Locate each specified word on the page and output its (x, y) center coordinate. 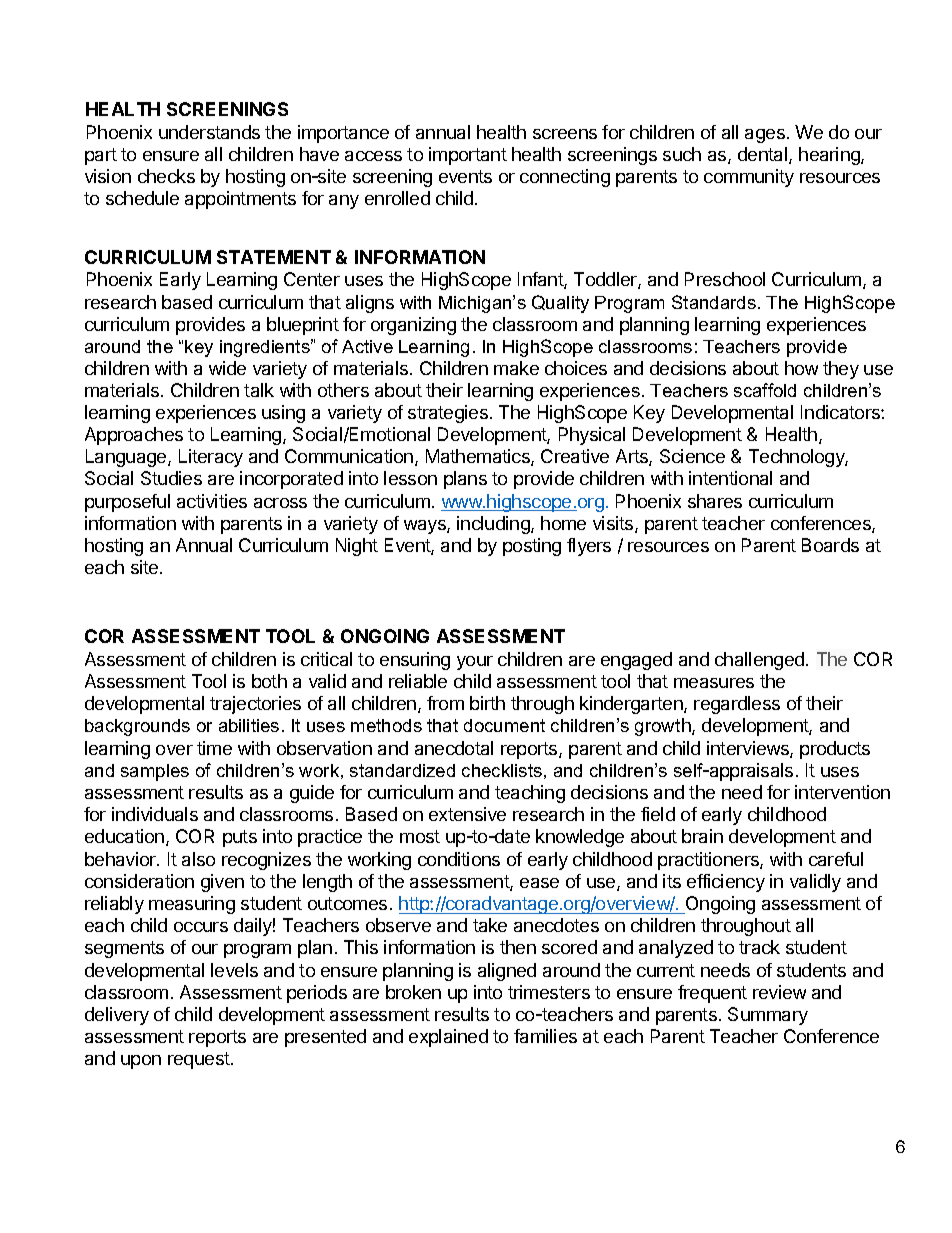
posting (532, 547)
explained (448, 1038)
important (468, 156)
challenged (759, 661)
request (199, 1060)
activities (212, 501)
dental (764, 155)
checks (166, 176)
